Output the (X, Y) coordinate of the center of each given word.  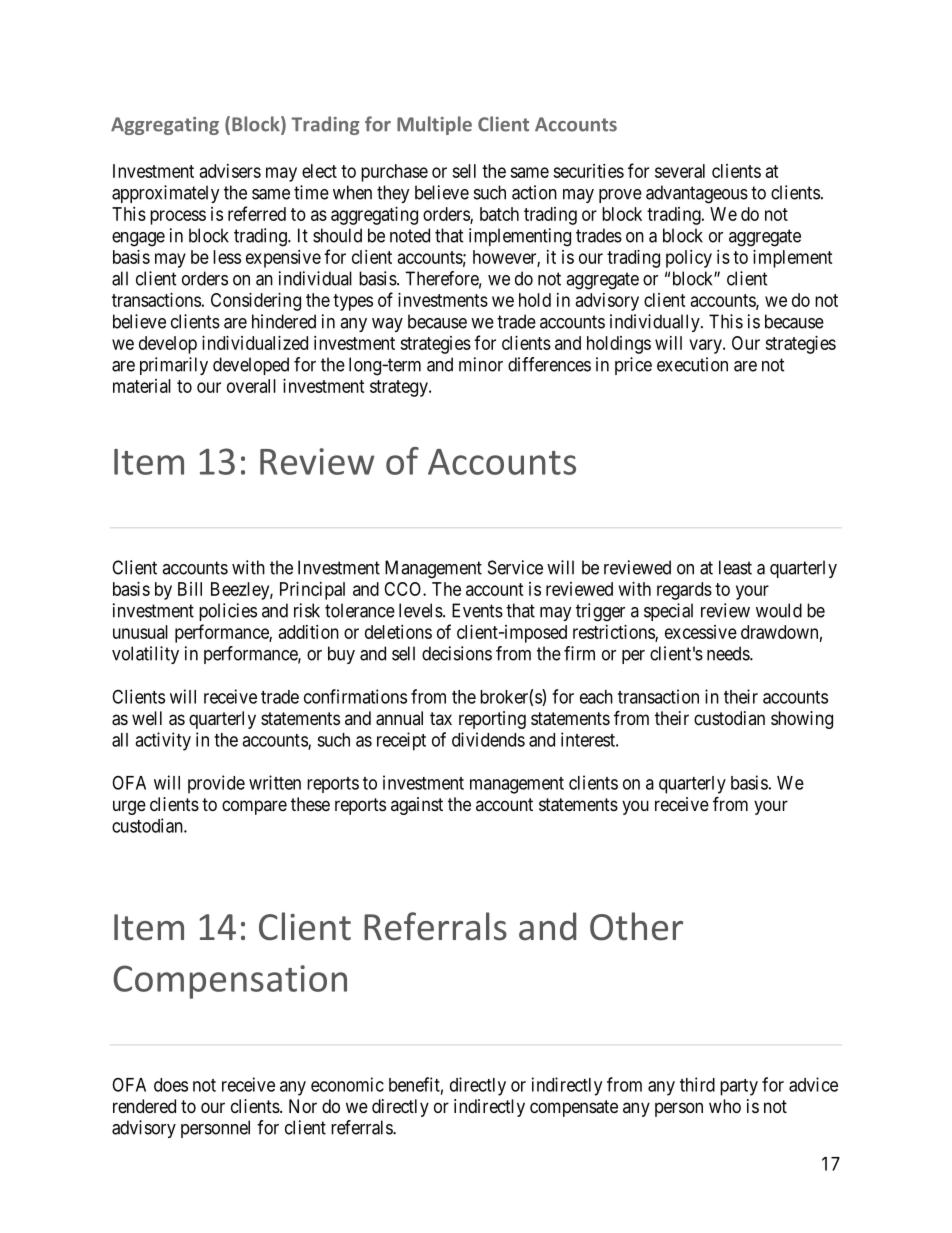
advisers (230, 171)
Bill (190, 589)
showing (802, 720)
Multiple (434, 125)
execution (692, 364)
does (171, 1085)
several (680, 171)
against (417, 806)
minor (481, 364)
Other (636, 926)
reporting (492, 720)
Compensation (230, 982)
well (147, 718)
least (735, 567)
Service (515, 567)
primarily (174, 366)
